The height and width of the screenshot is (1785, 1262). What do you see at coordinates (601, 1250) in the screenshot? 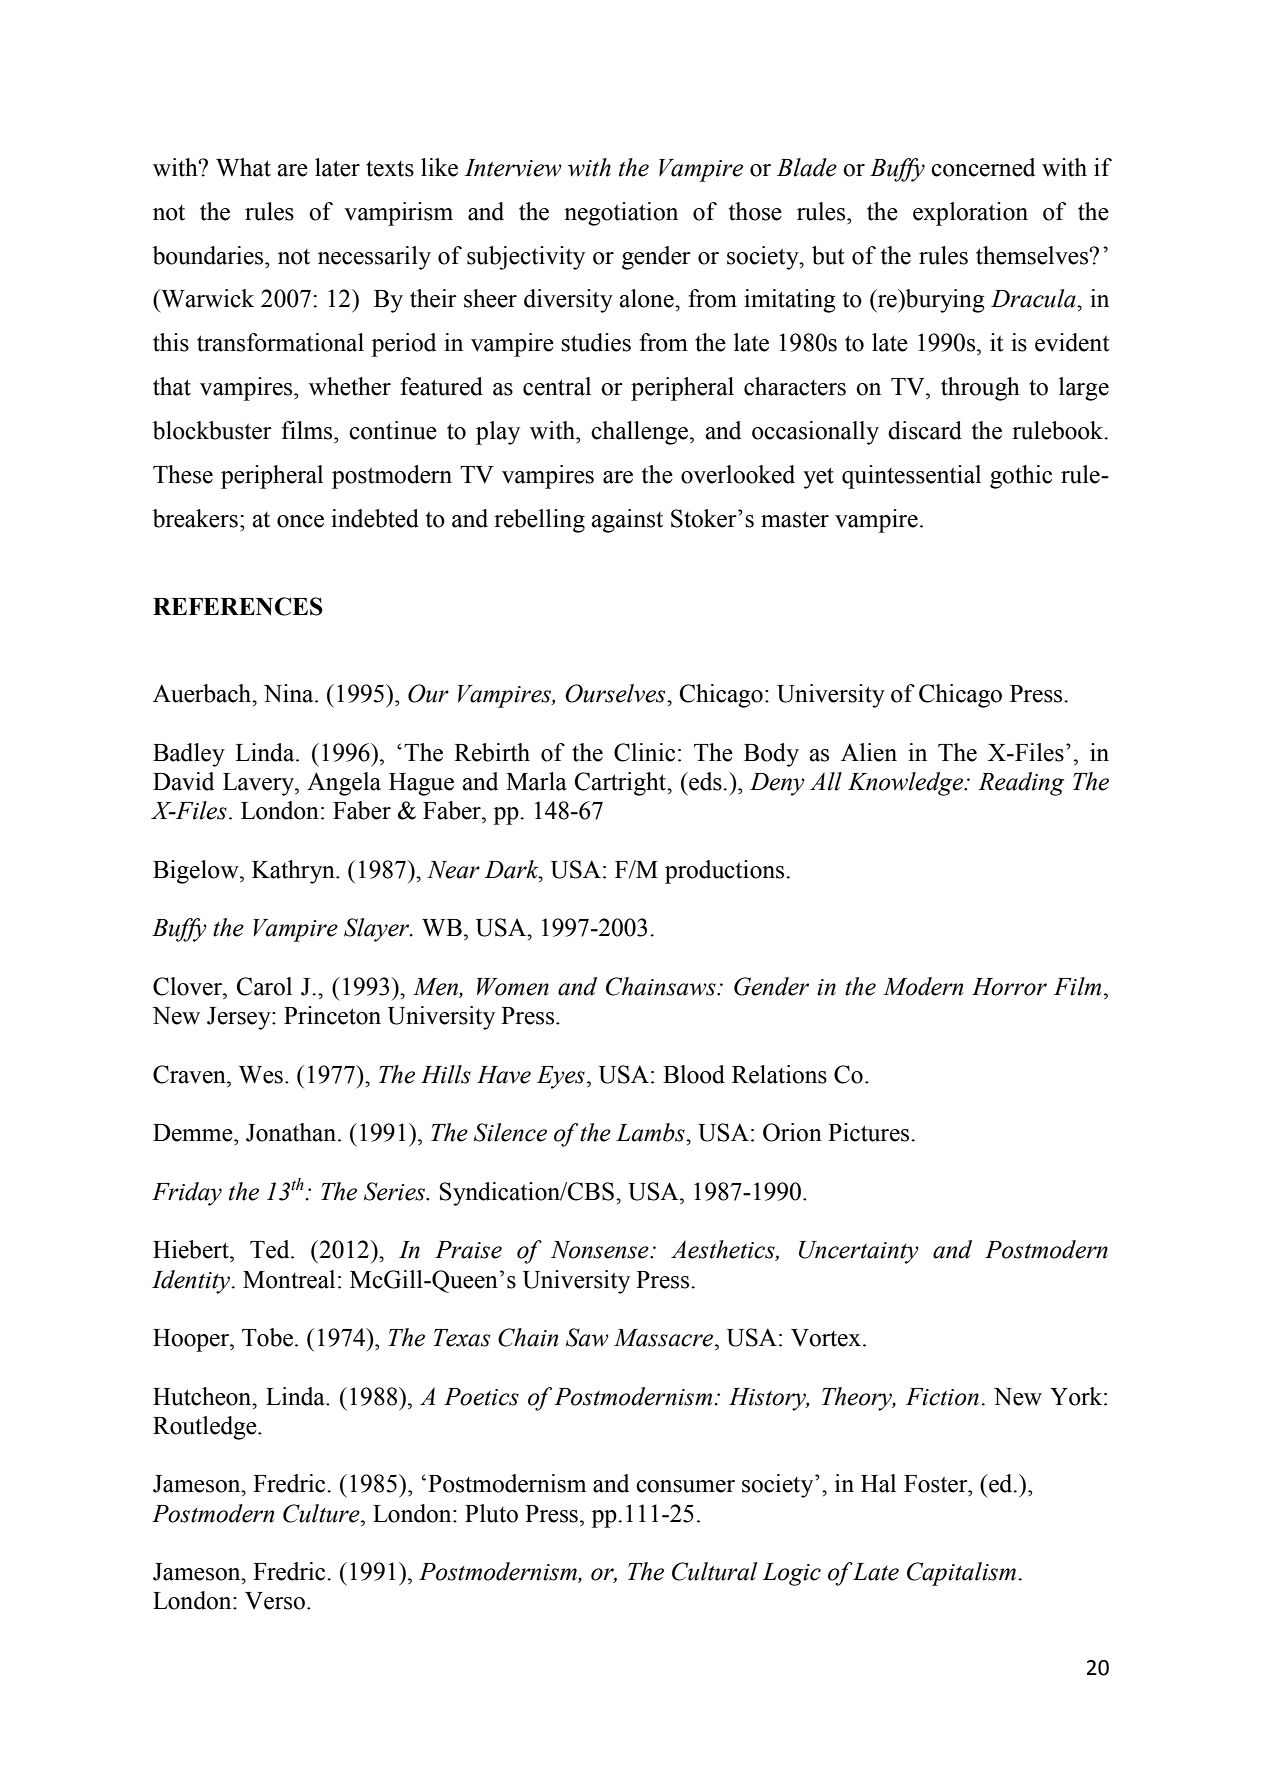
I see `Nonsense` at bounding box center [601, 1250].
